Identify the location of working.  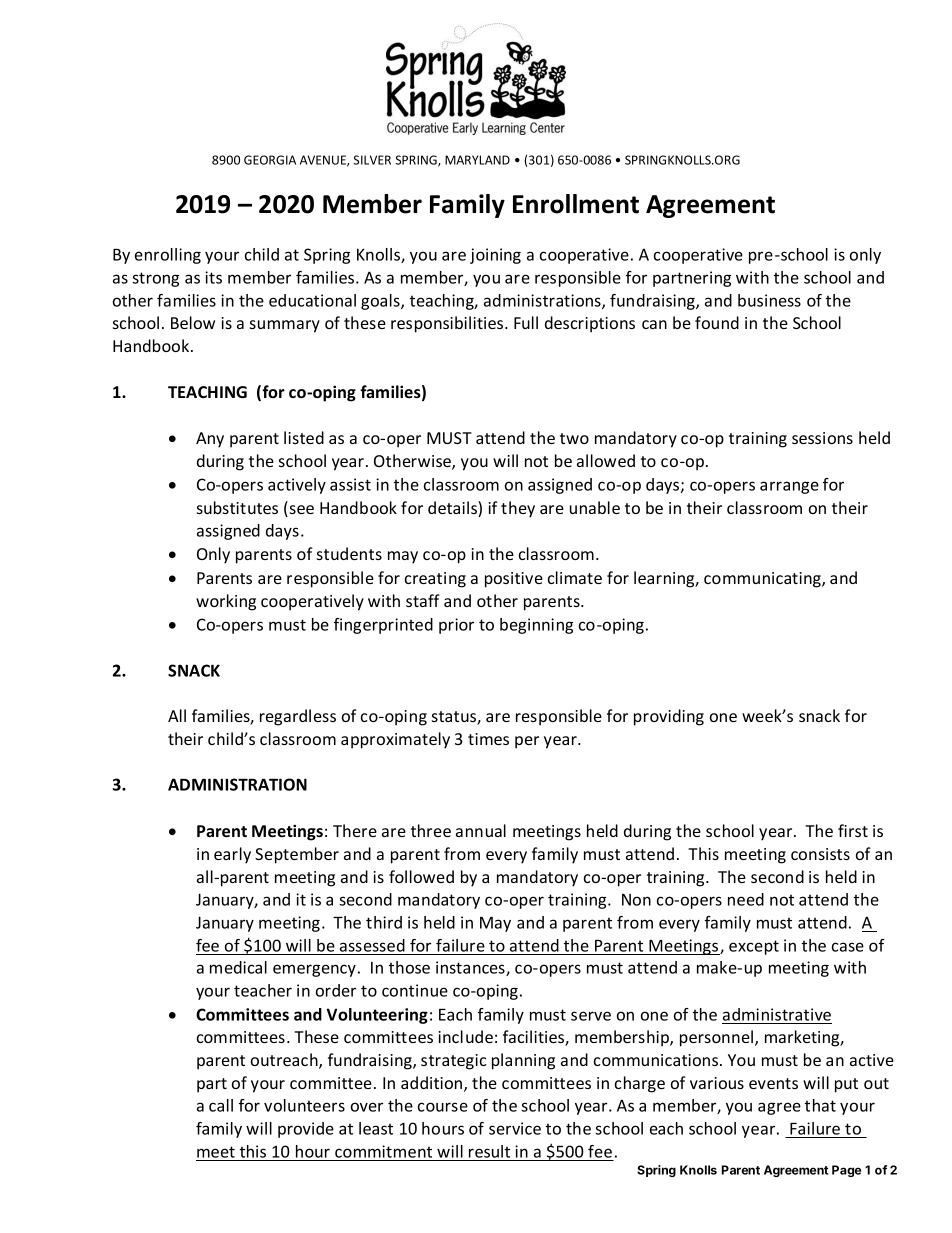
(226, 602).
